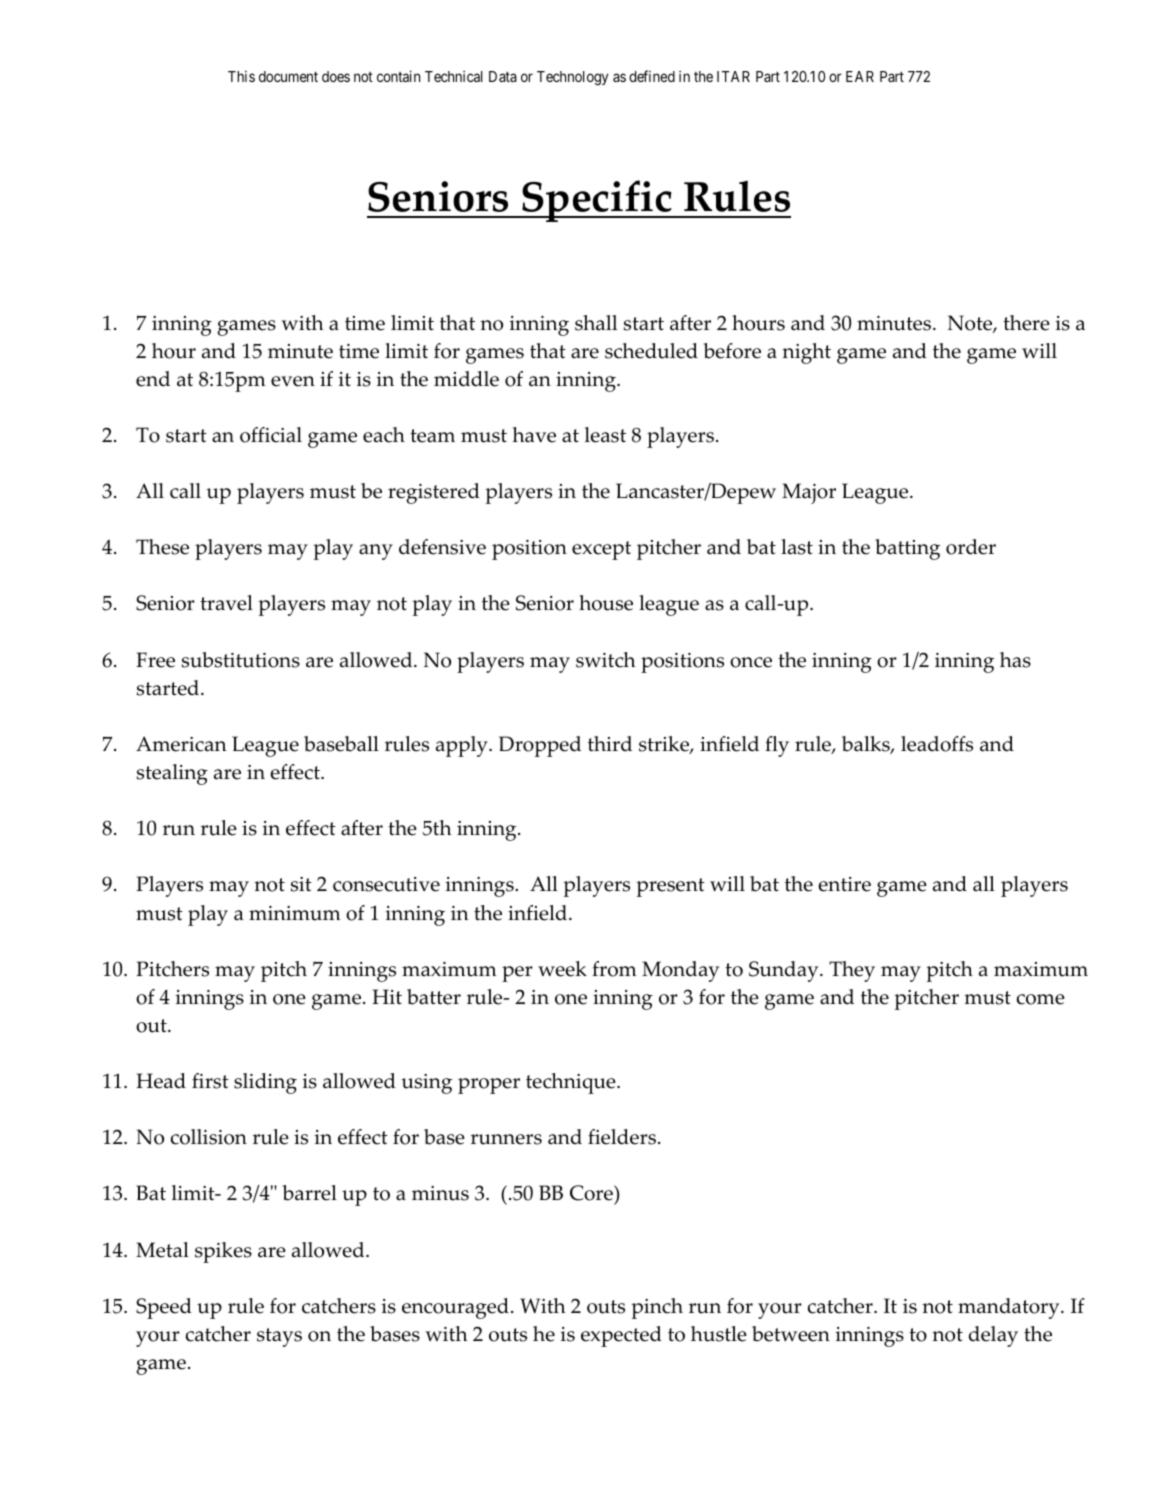  Describe the element at coordinates (241, 76) in the page. I see `This` at that location.
